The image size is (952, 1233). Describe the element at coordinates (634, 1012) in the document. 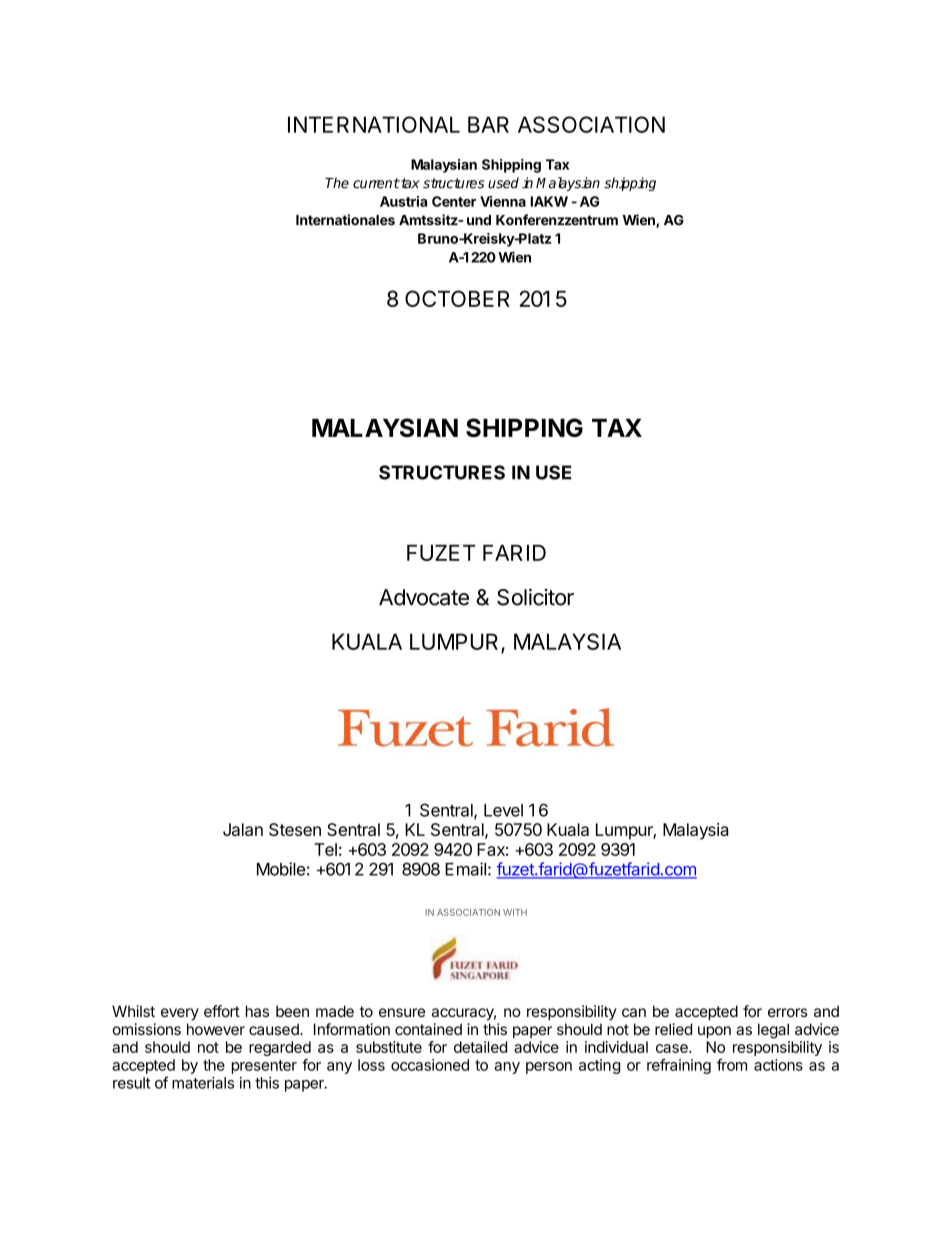

I see `can` at that location.
